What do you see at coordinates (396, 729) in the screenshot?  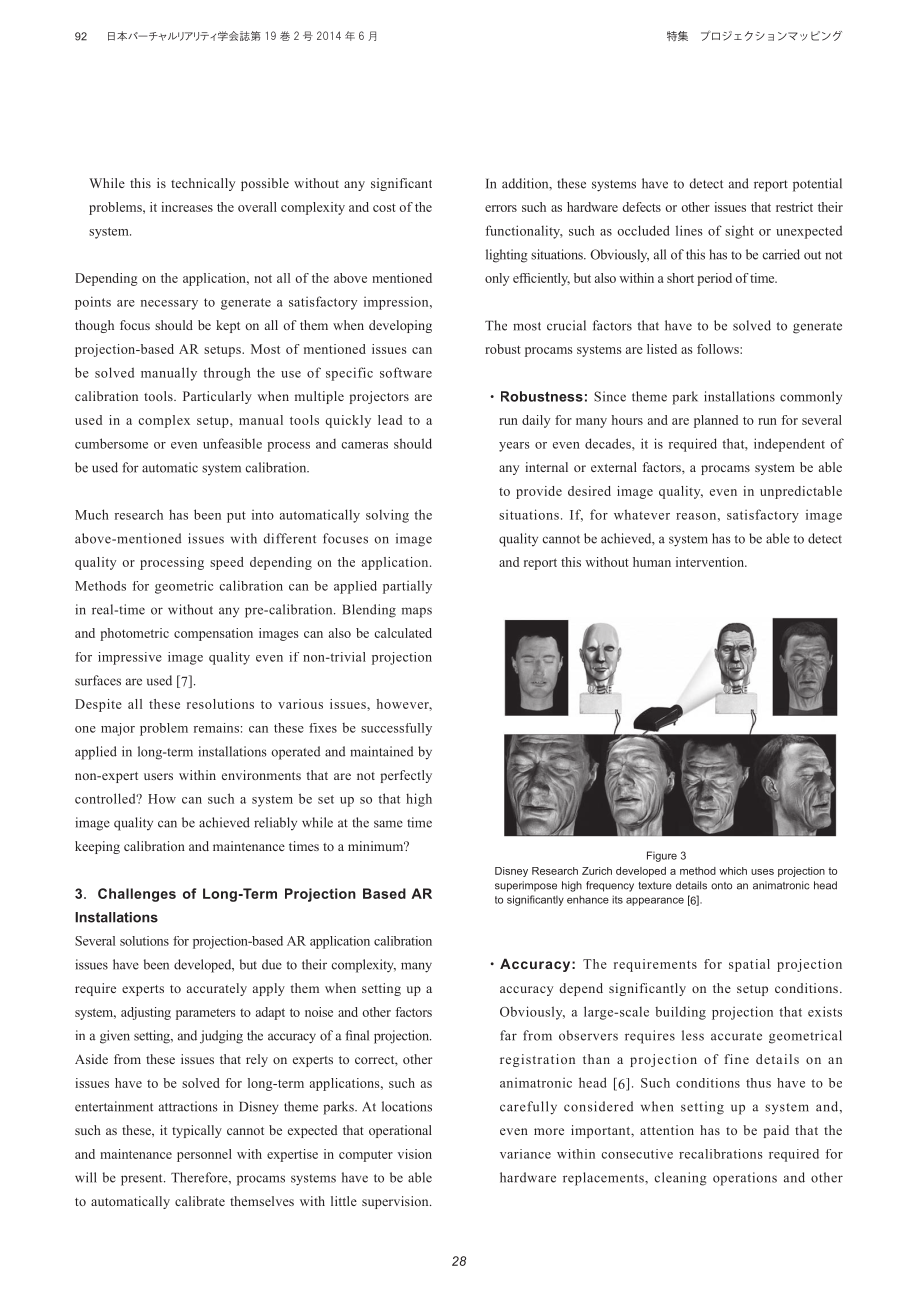 I see `successfully` at bounding box center [396, 729].
